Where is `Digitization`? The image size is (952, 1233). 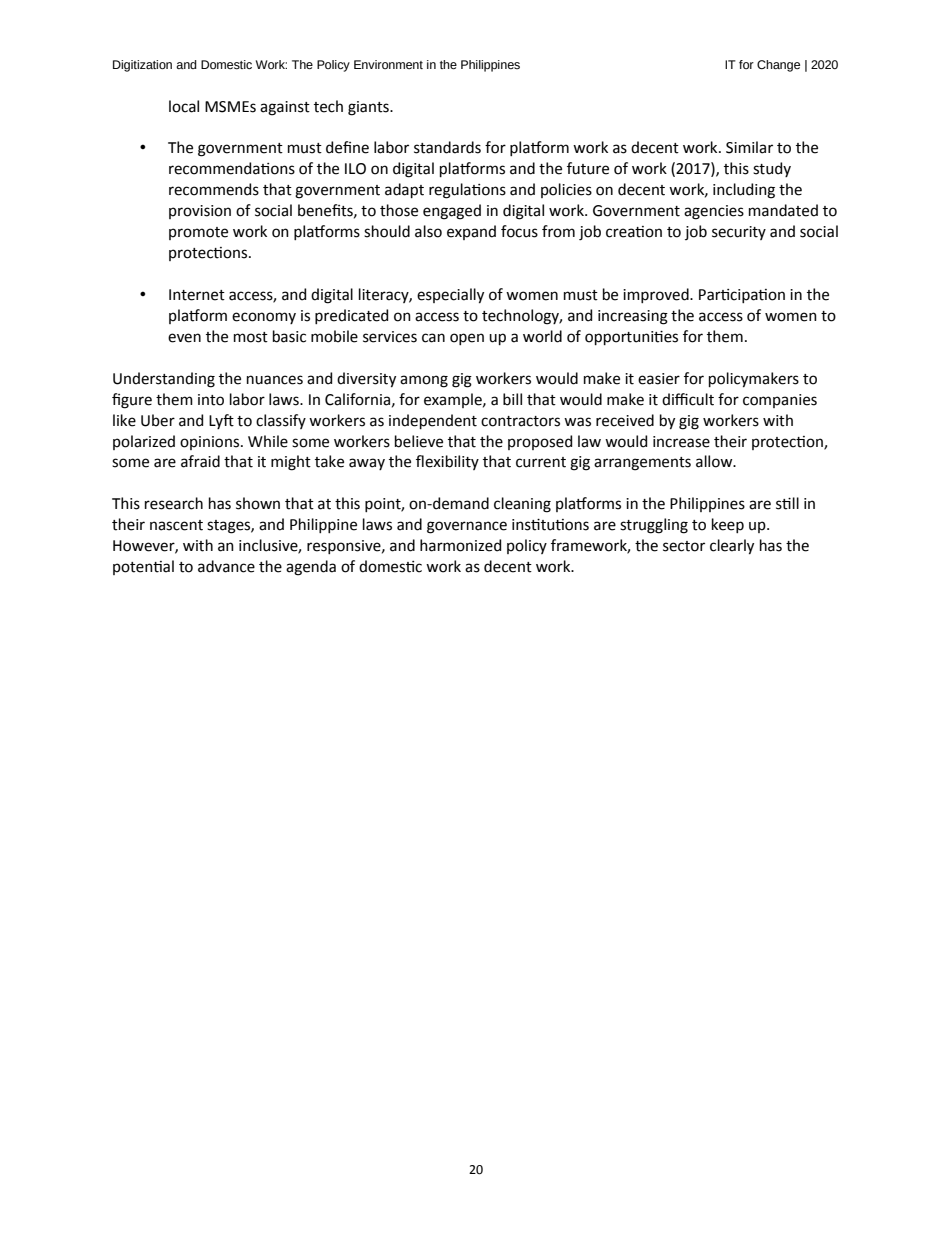
Digitization is located at coordinates (142, 66).
